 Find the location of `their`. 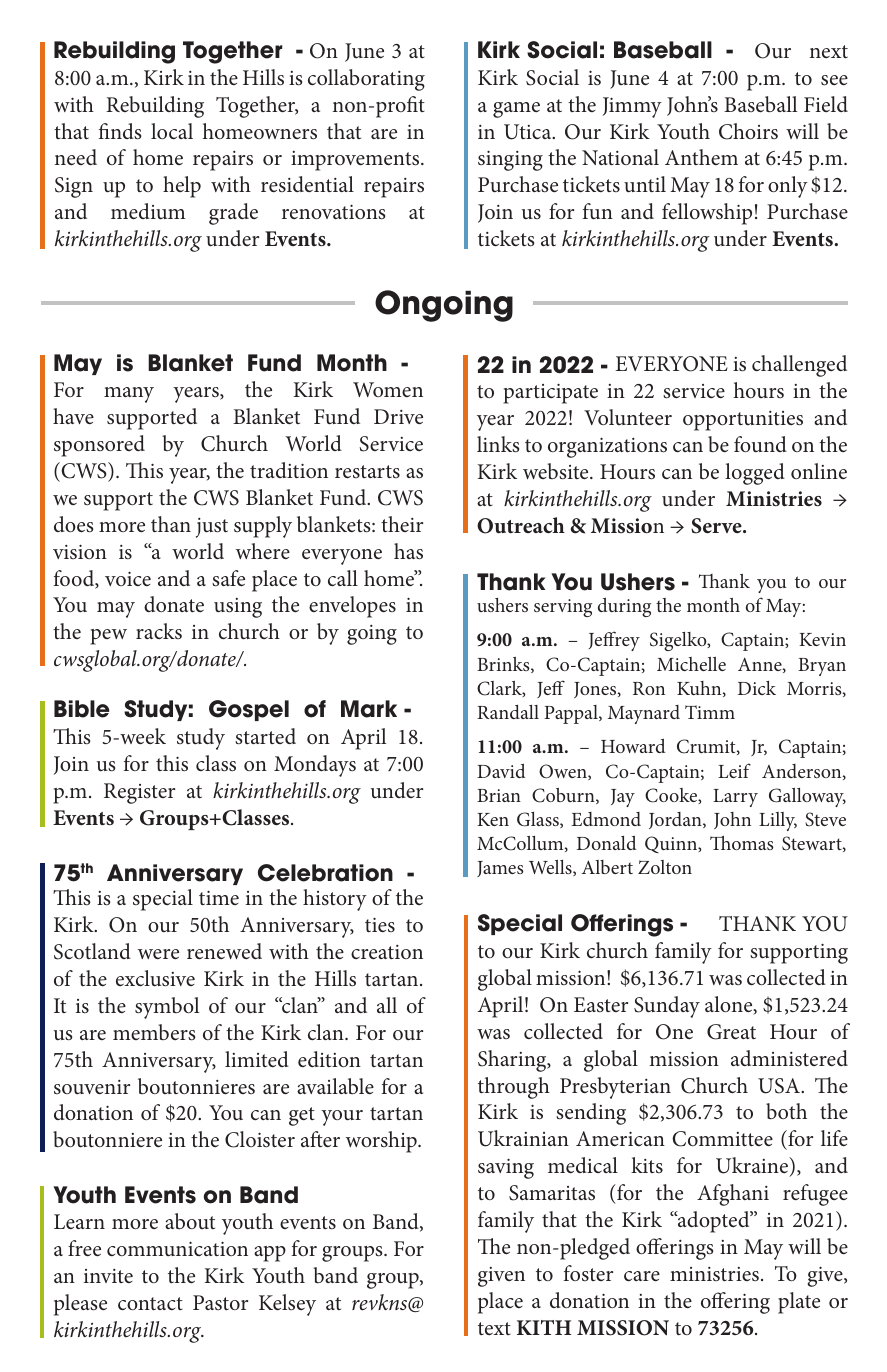

their is located at coordinates (402, 524).
